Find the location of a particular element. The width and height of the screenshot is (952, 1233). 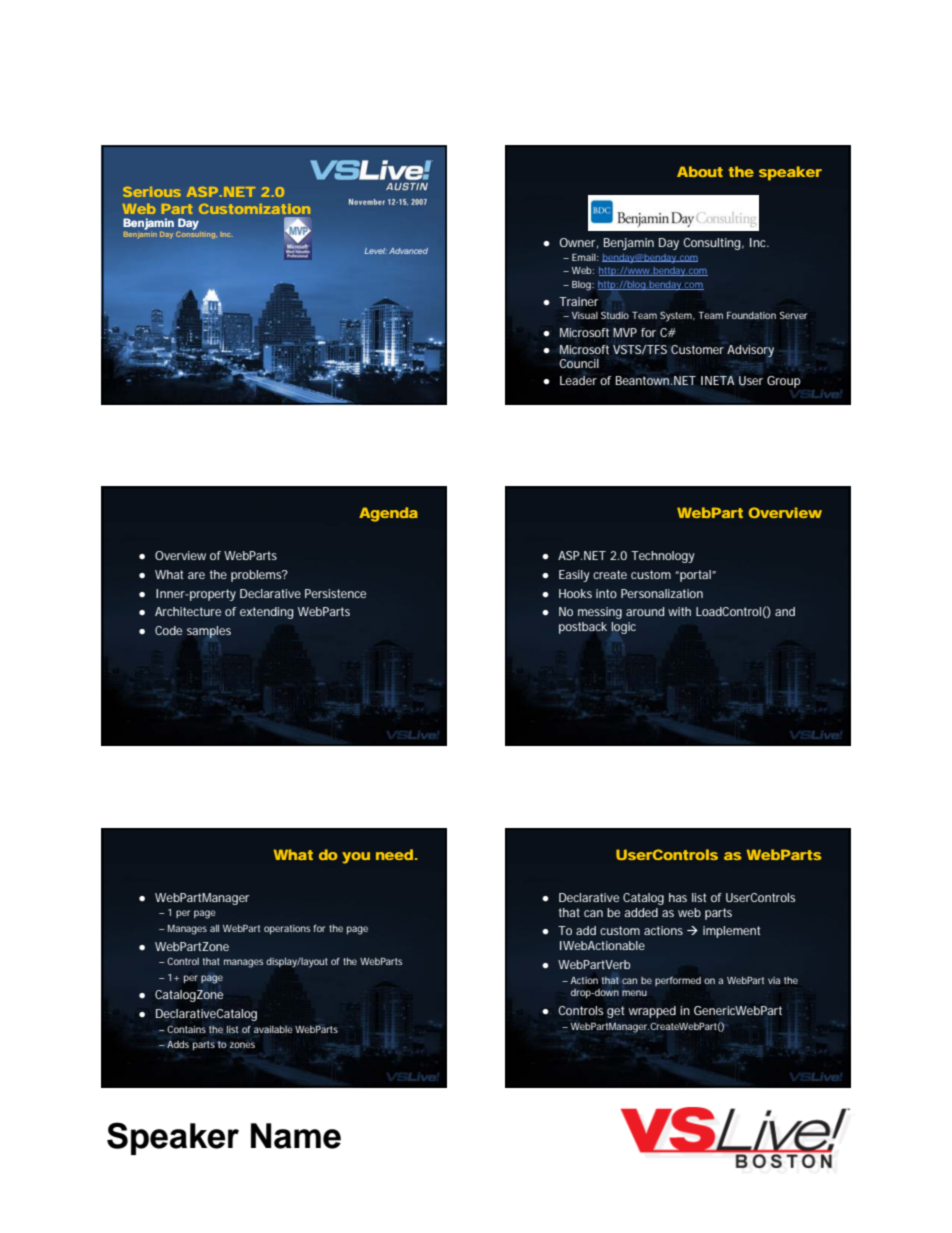

with is located at coordinates (679, 611).
